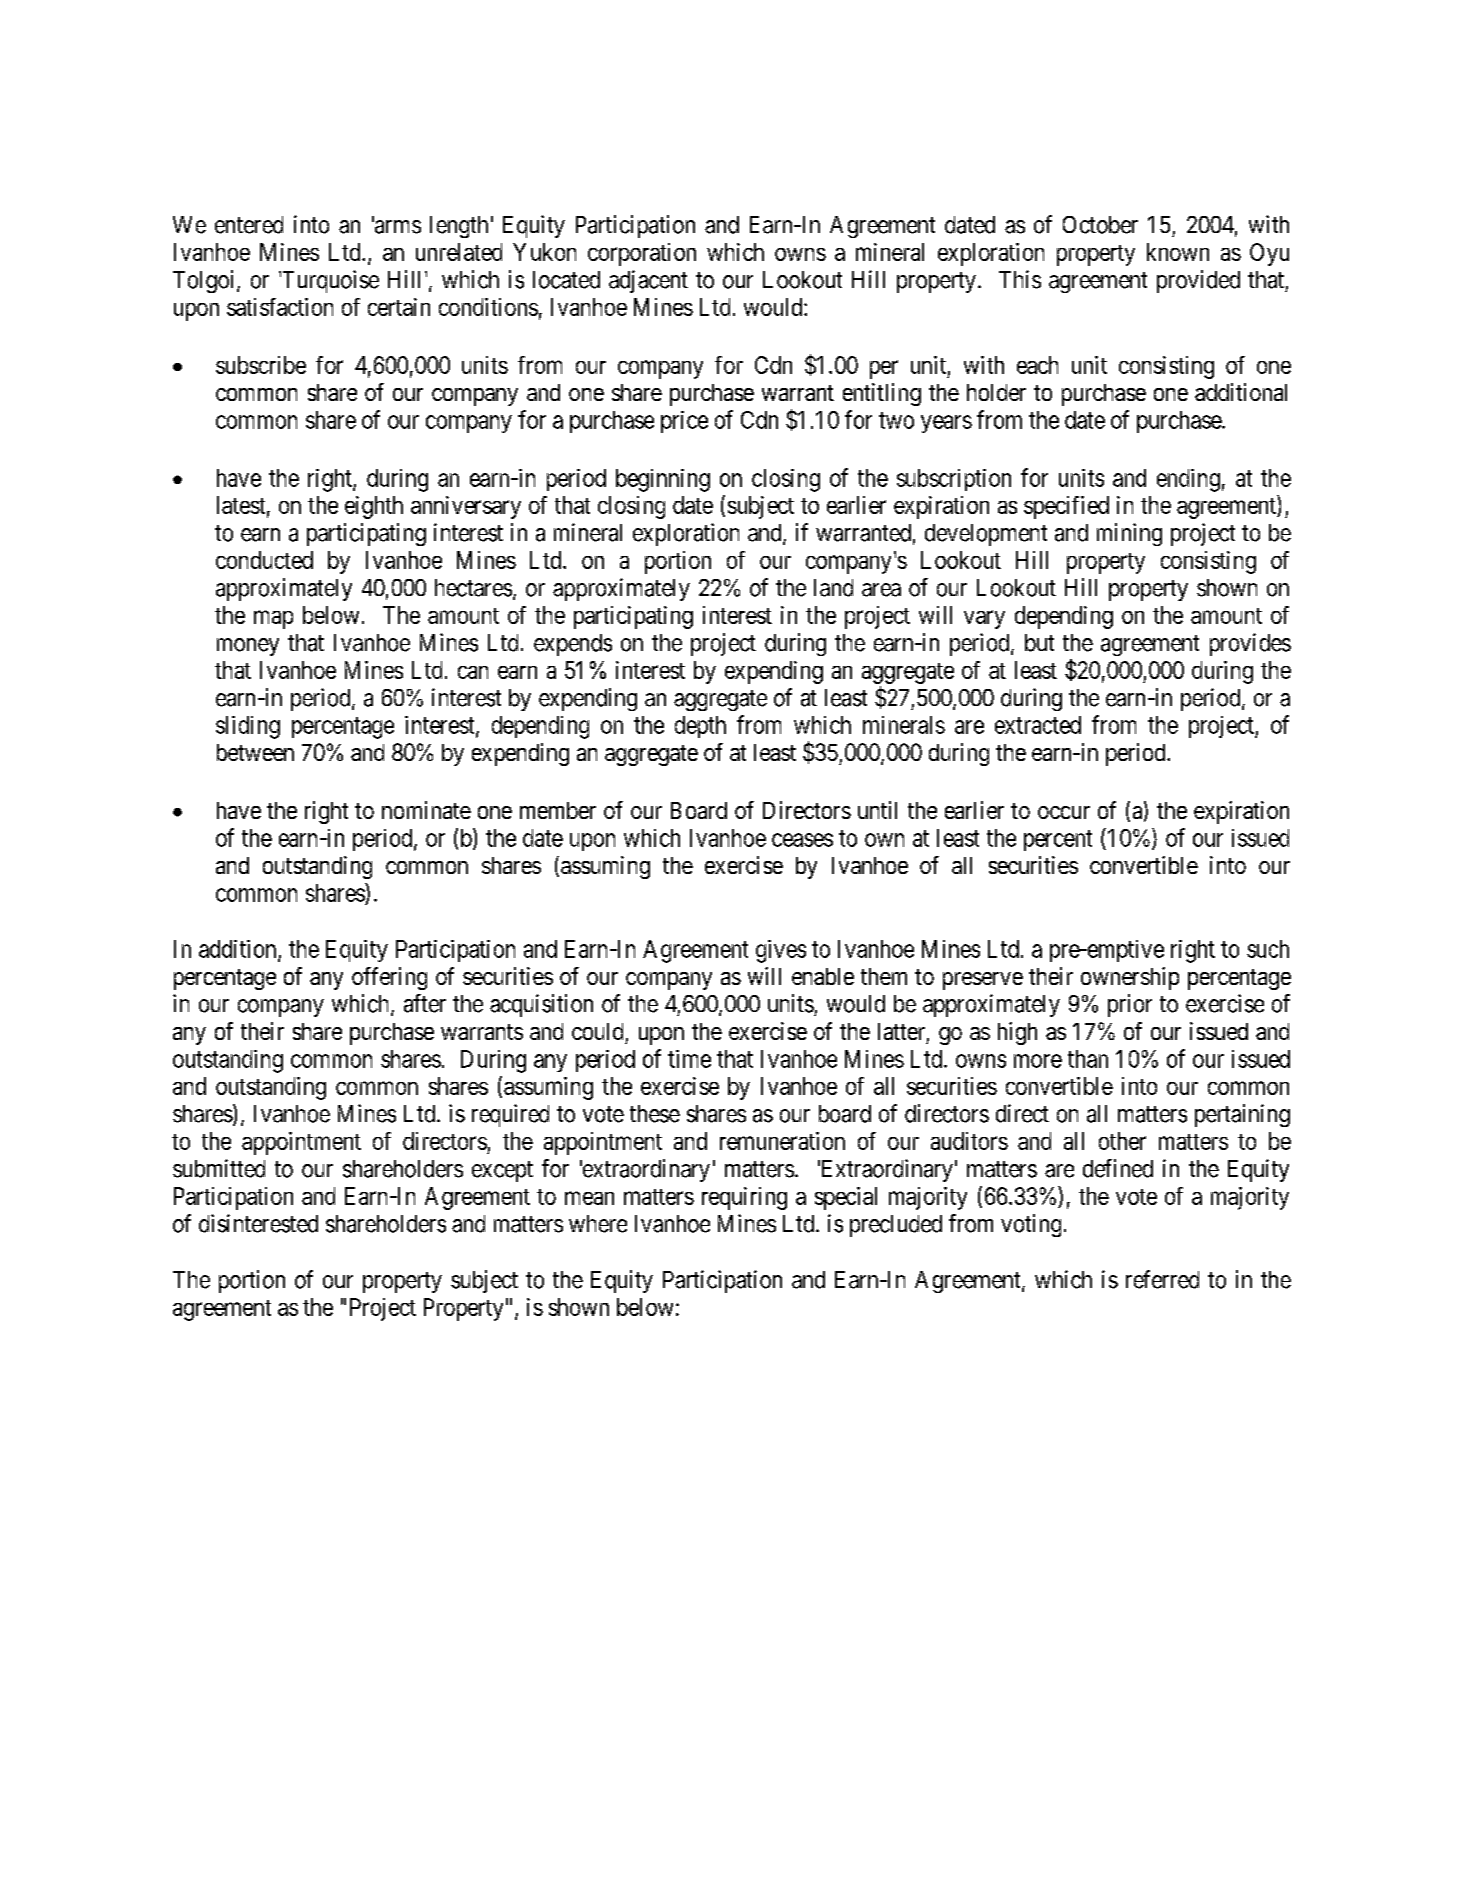  Describe the element at coordinates (396, 227) in the screenshot. I see `arms` at that location.
